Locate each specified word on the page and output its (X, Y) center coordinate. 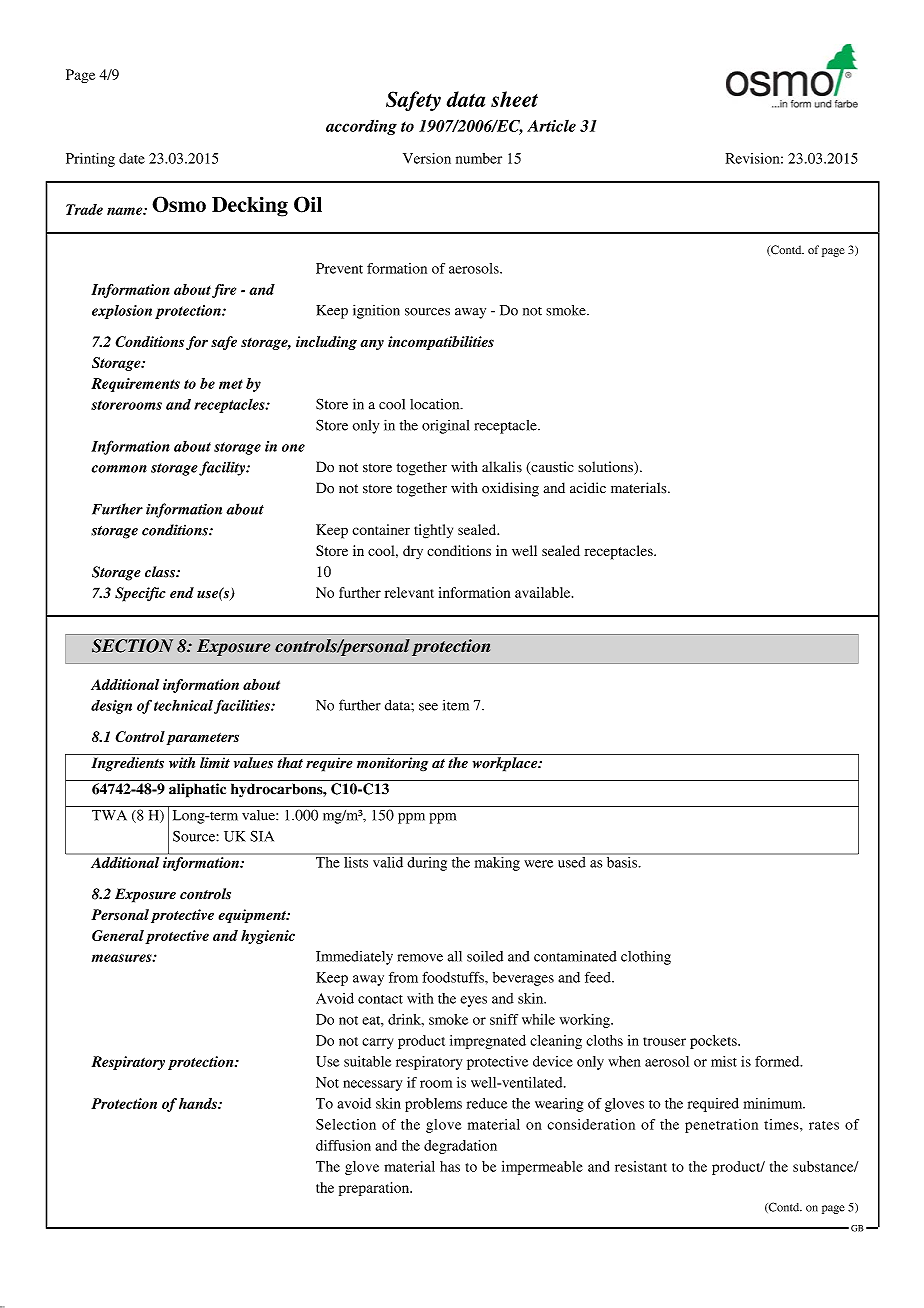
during (427, 862)
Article (551, 126)
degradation (460, 1147)
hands (199, 1103)
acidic (588, 488)
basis (621, 861)
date (132, 158)
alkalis (502, 466)
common (119, 469)
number (479, 158)
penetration (721, 1126)
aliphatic (197, 790)
